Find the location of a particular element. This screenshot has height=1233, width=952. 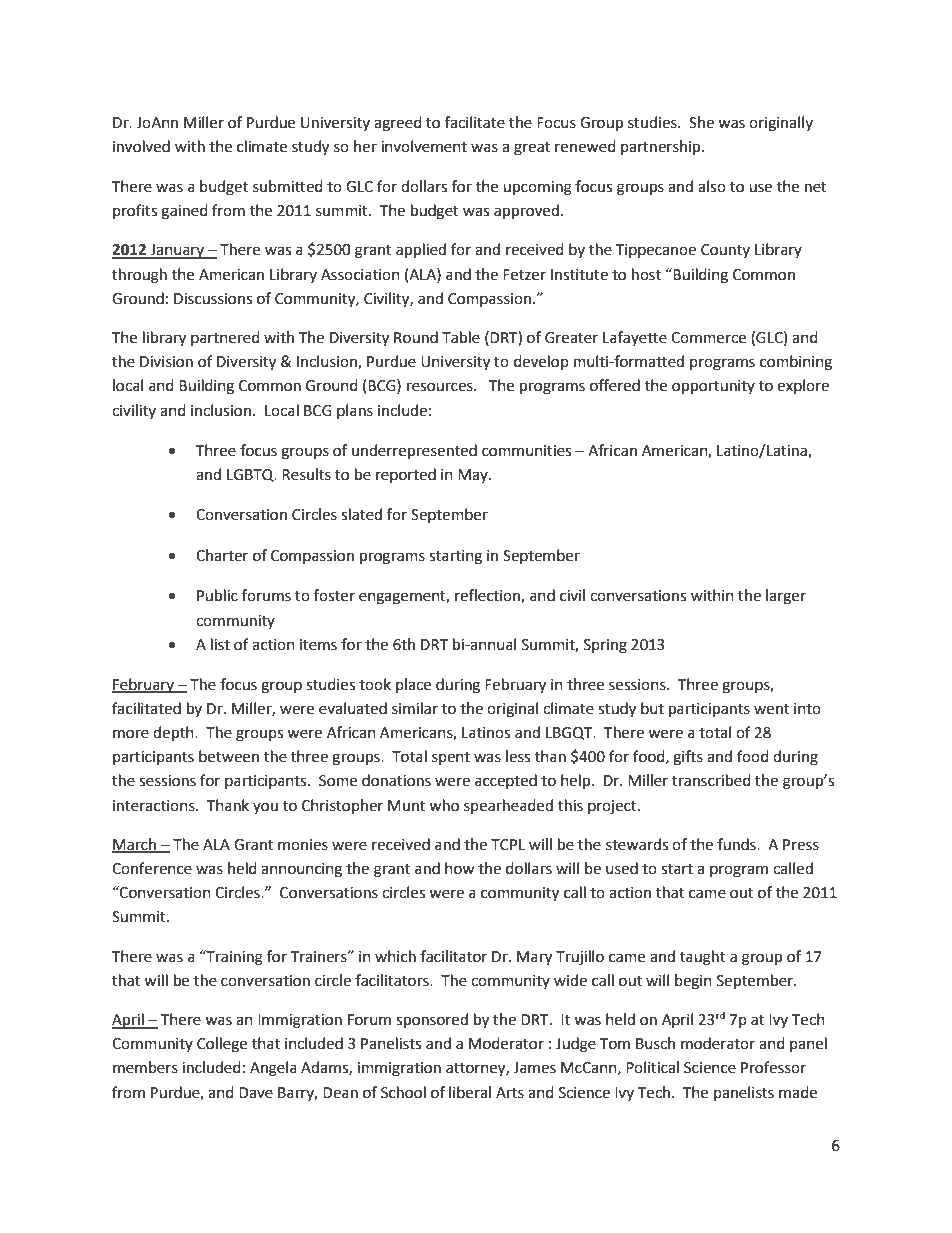

liberal is located at coordinates (470, 1092).
